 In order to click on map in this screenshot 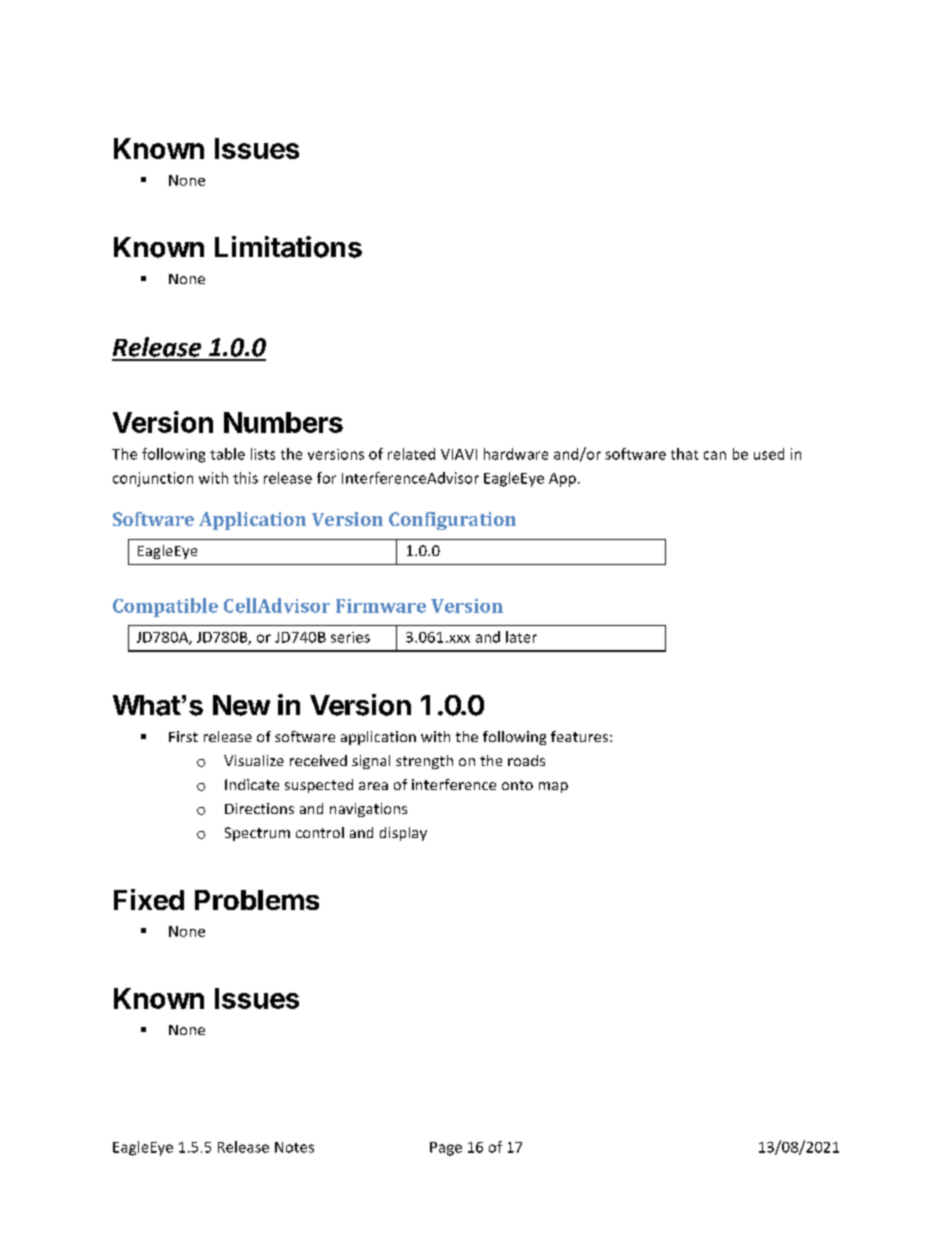, I will do `click(553, 787)`.
